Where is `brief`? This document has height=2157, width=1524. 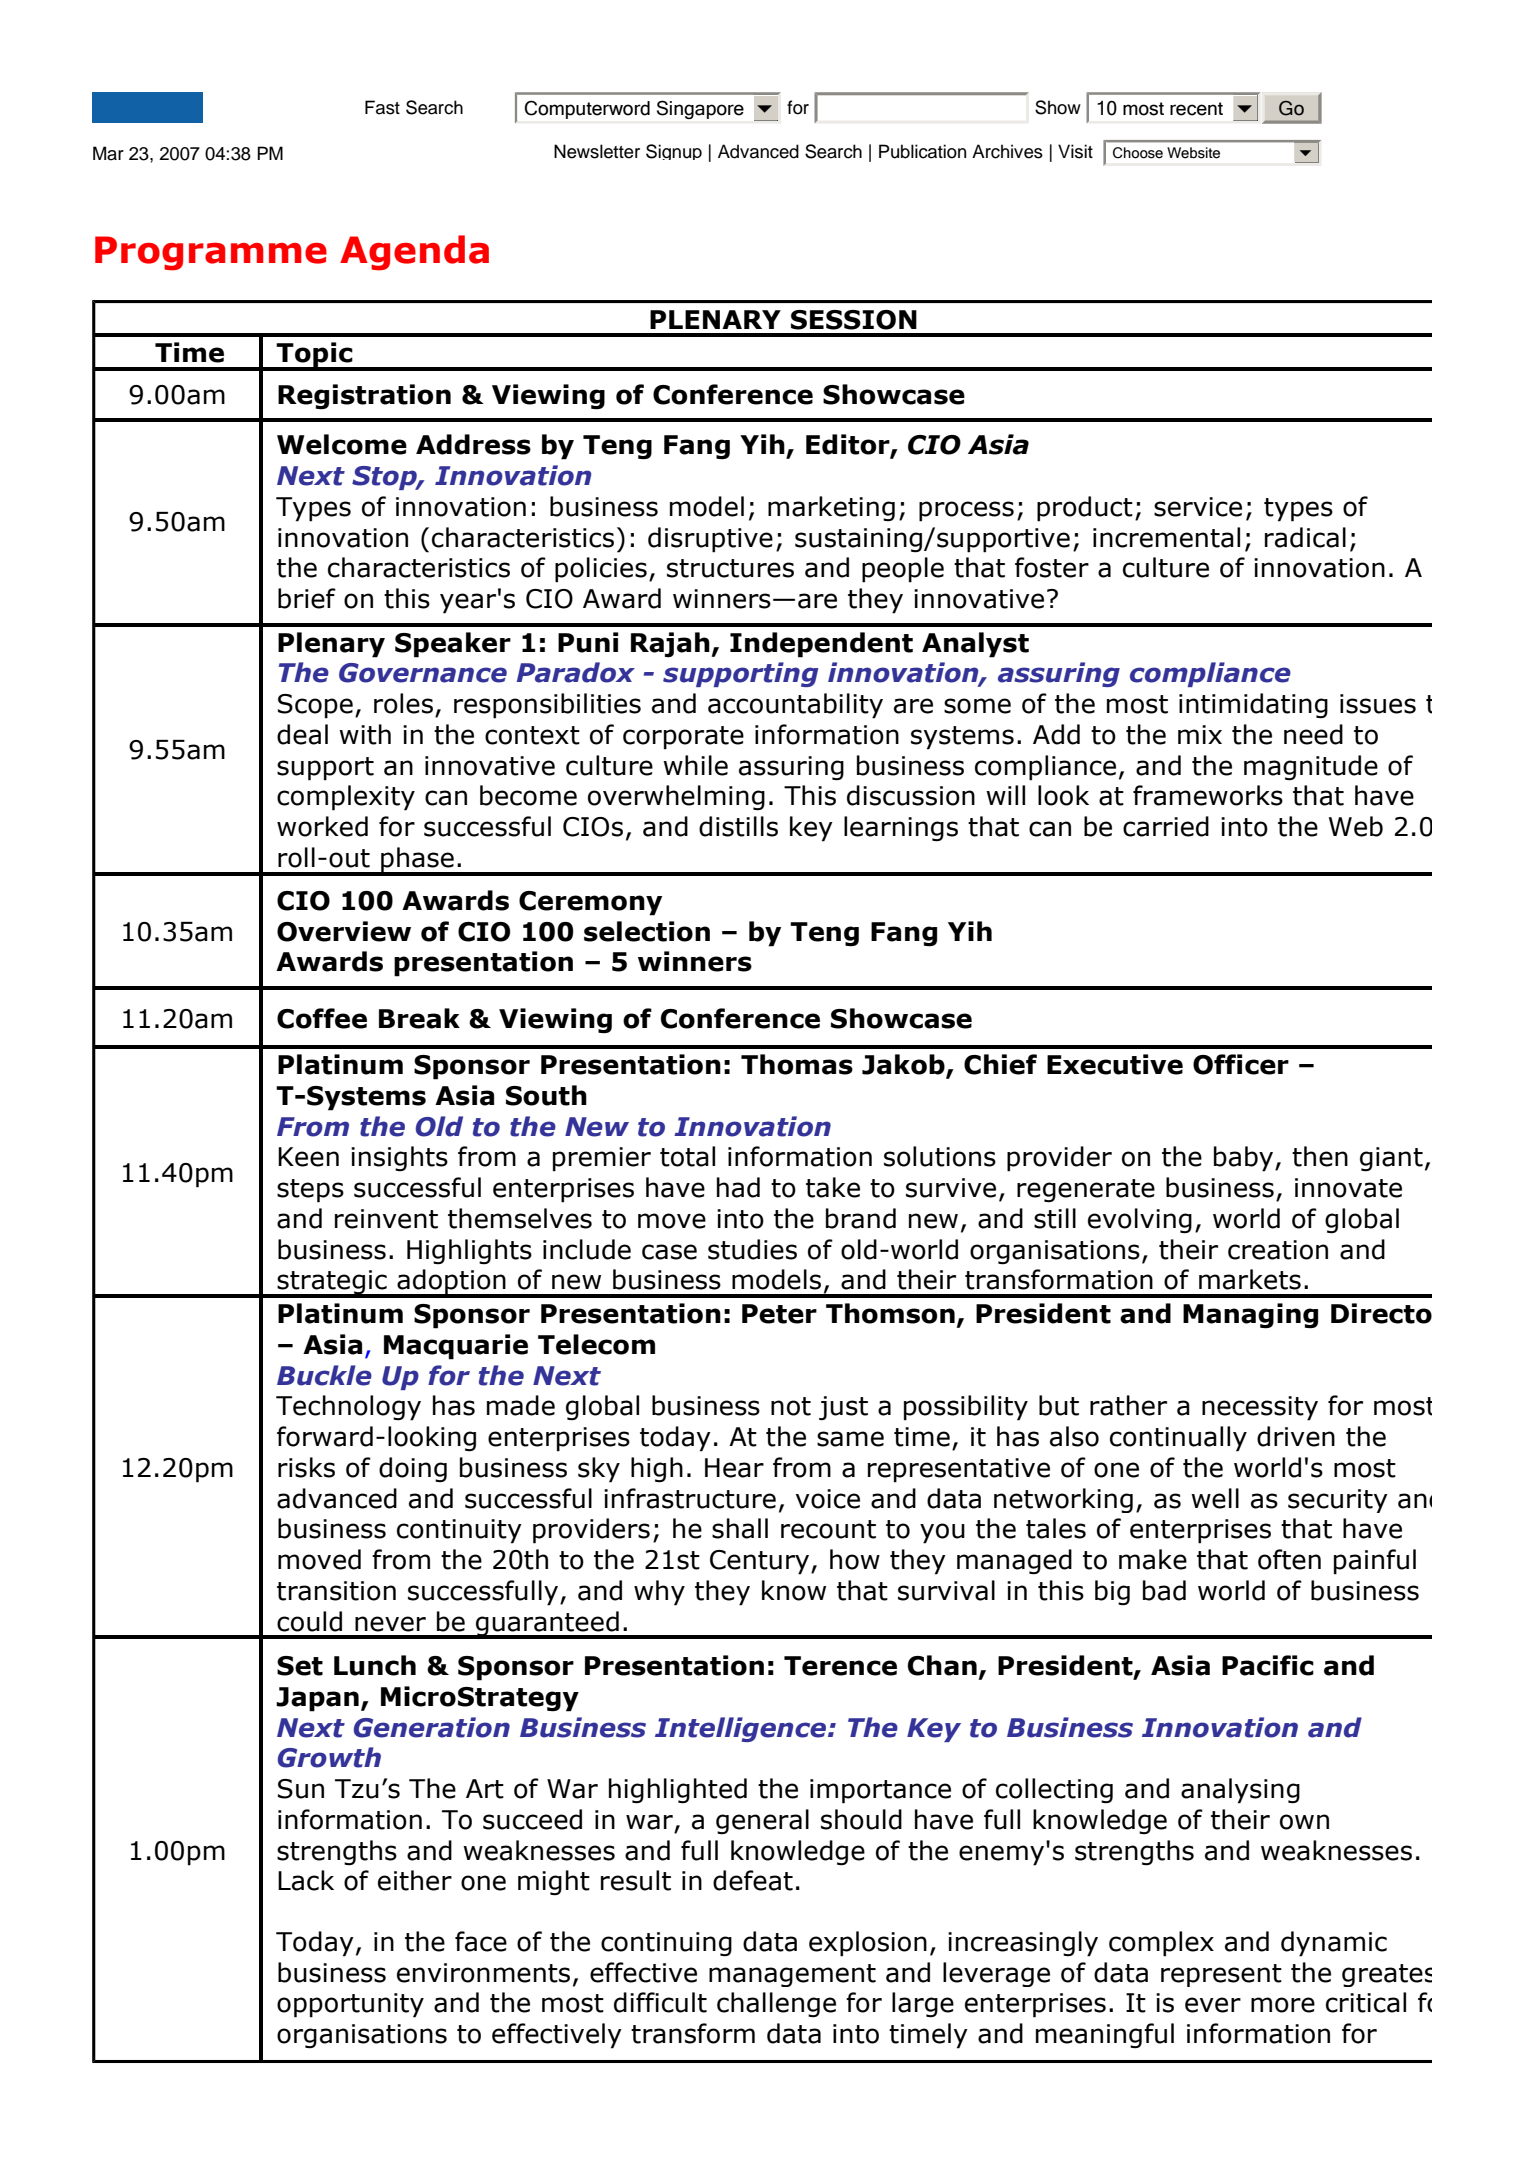 brief is located at coordinates (307, 598).
